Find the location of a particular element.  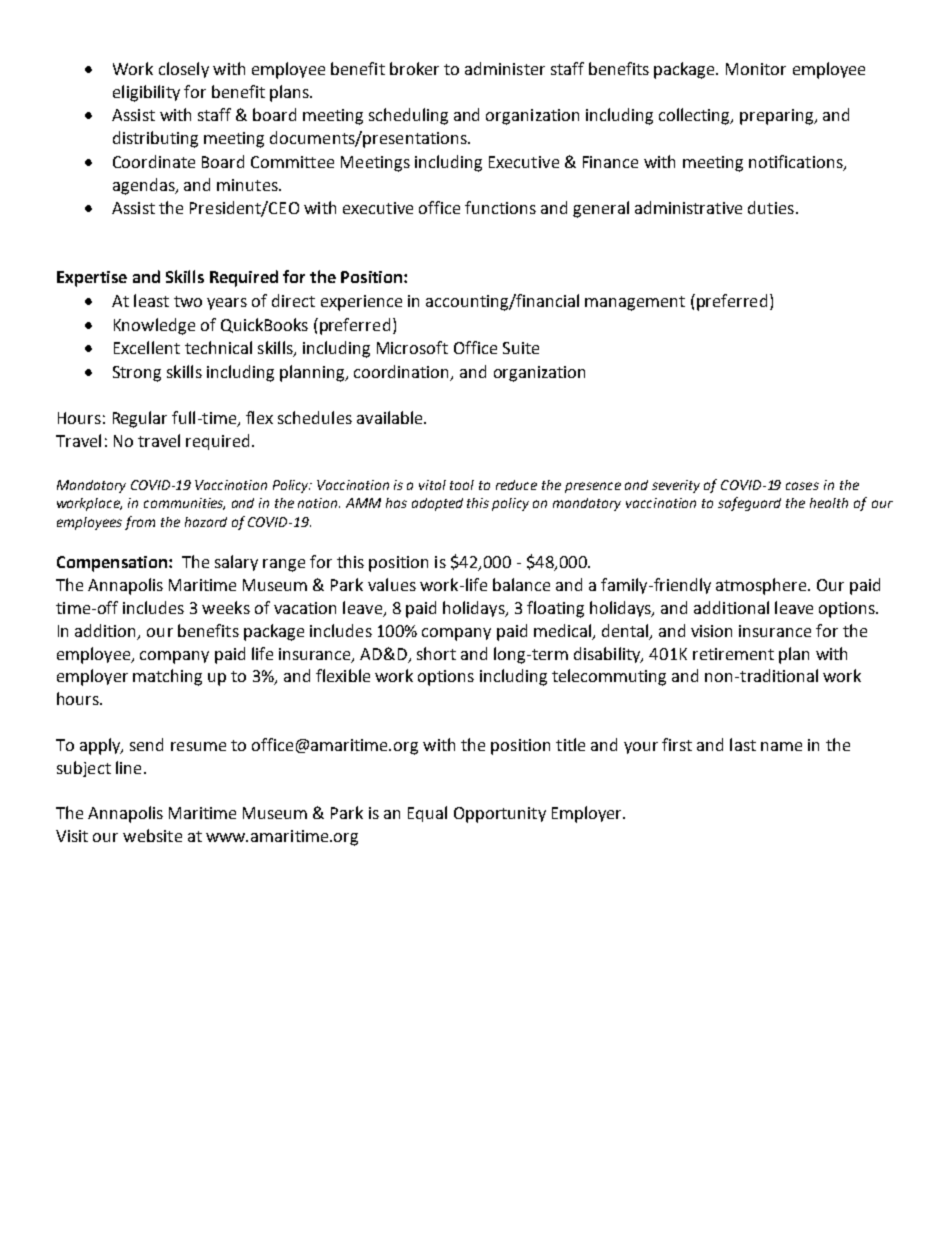

experience is located at coordinates (361, 303).
